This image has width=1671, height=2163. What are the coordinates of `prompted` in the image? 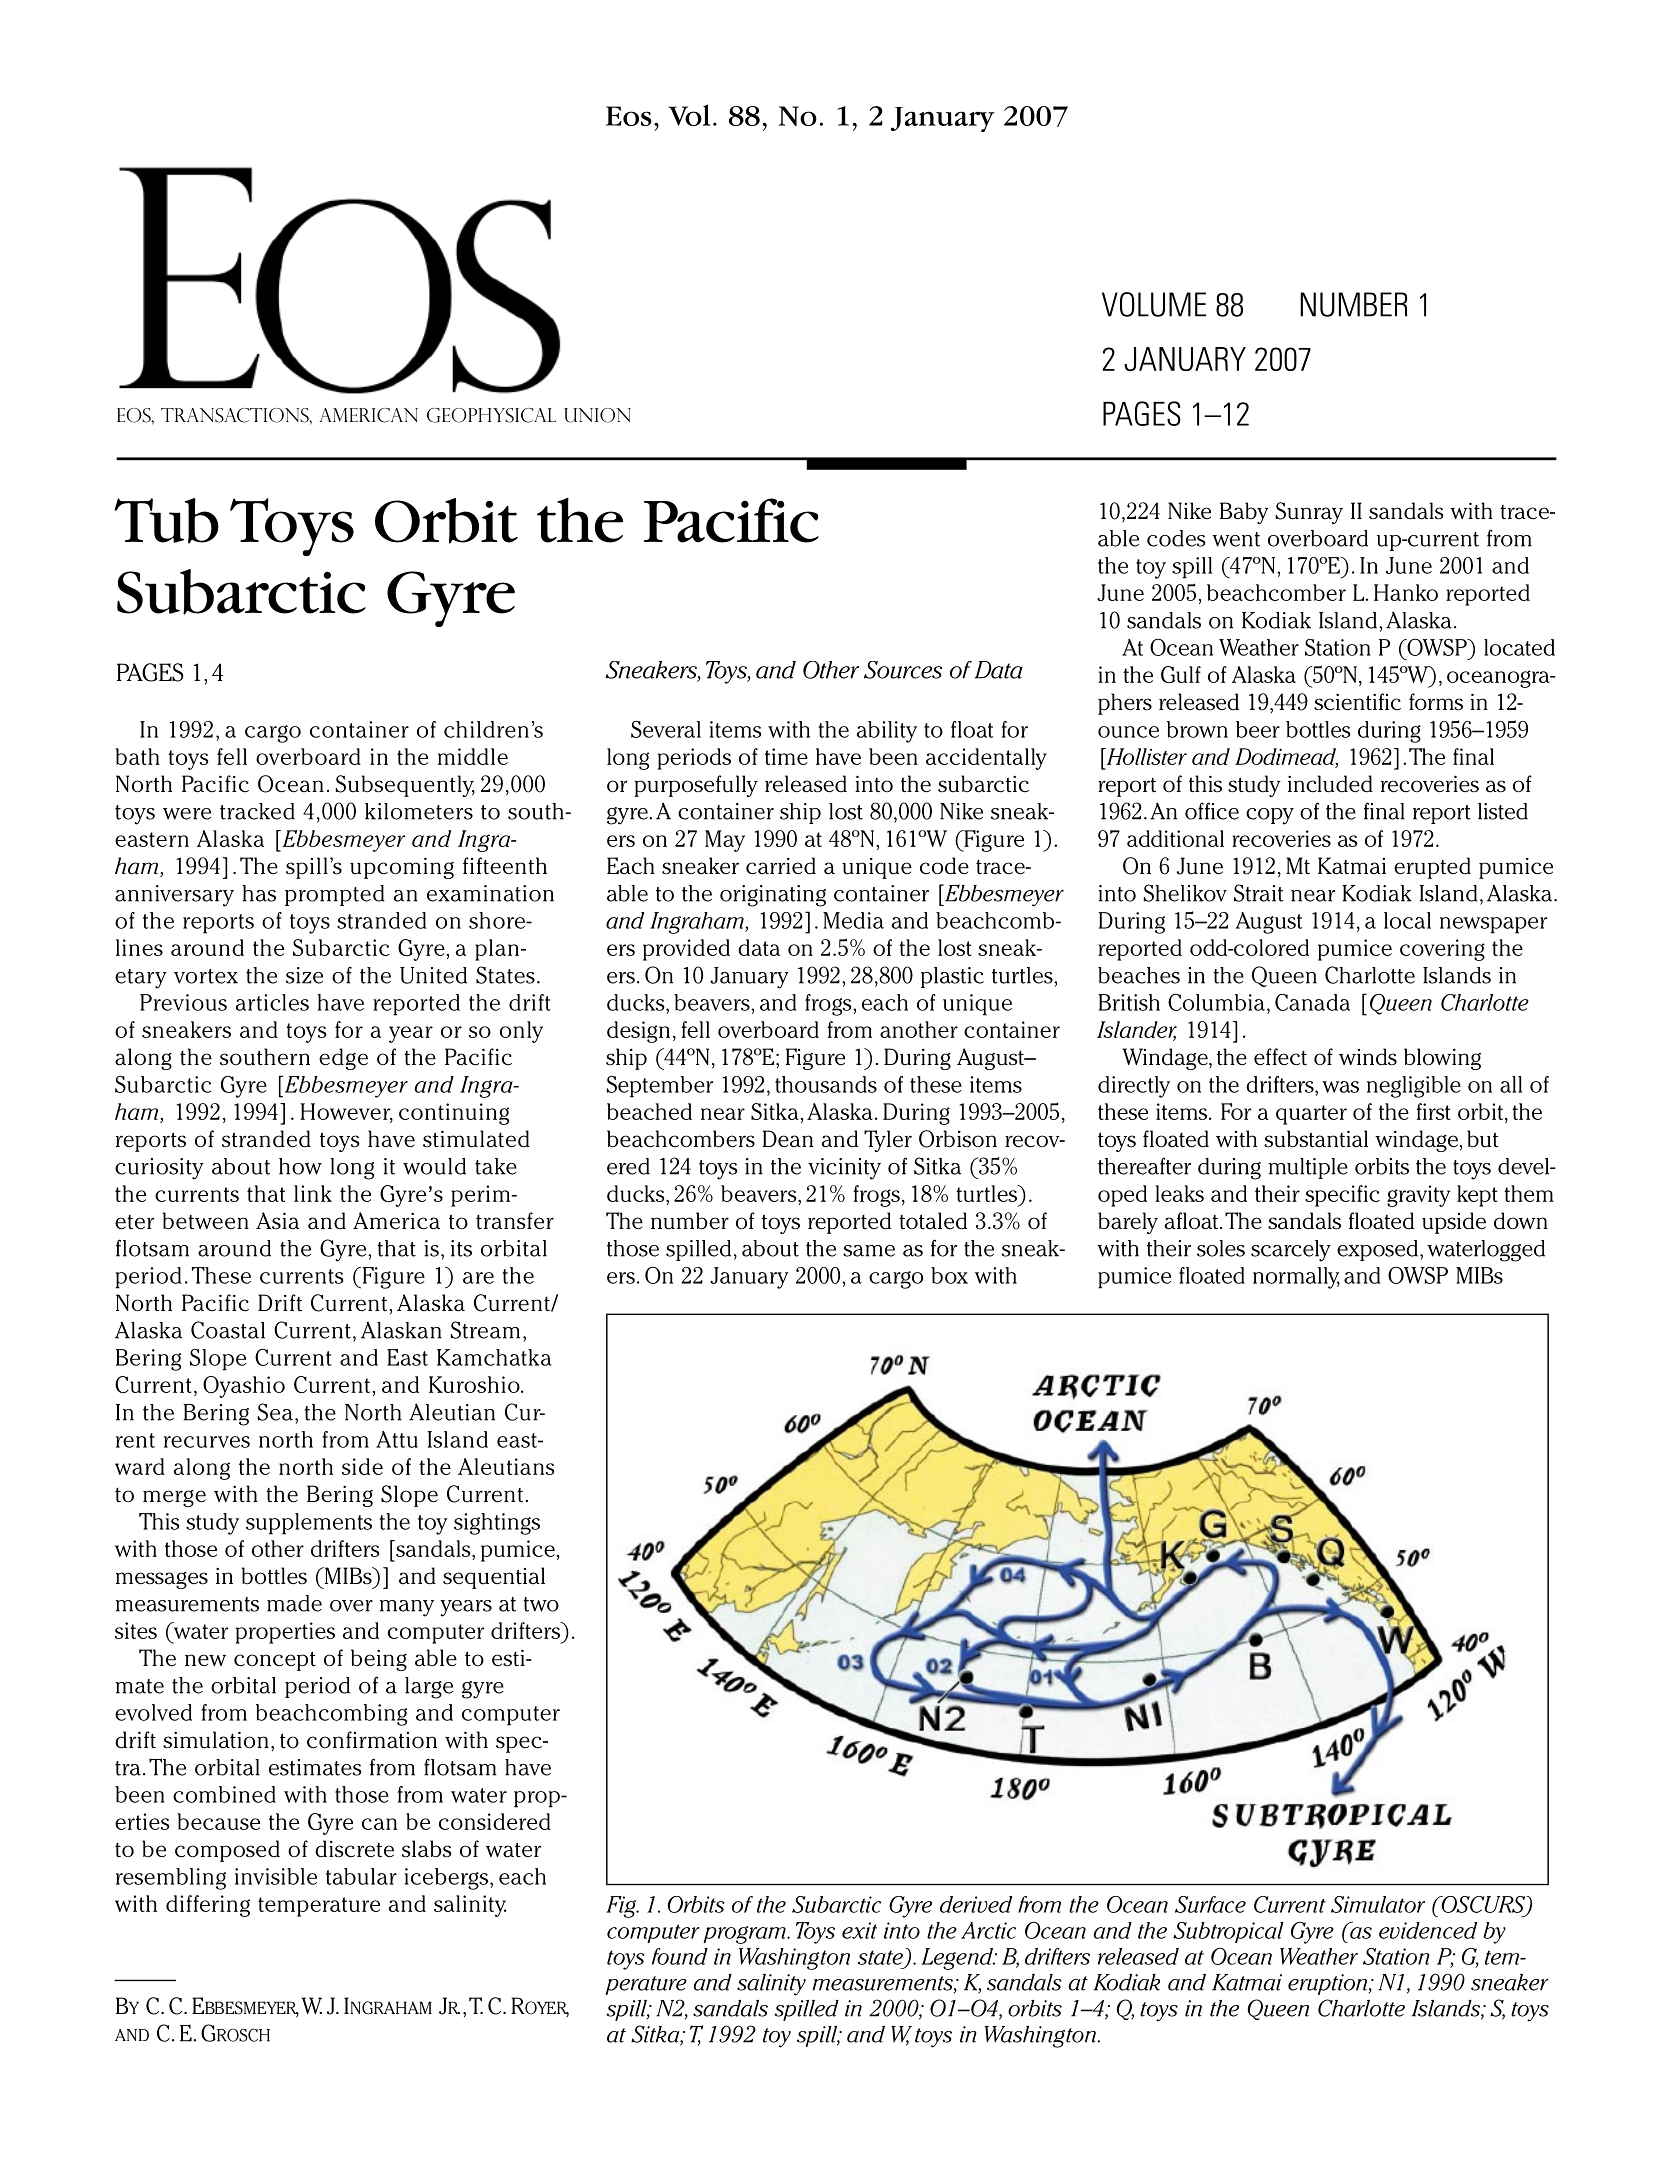 It's located at (335, 895).
